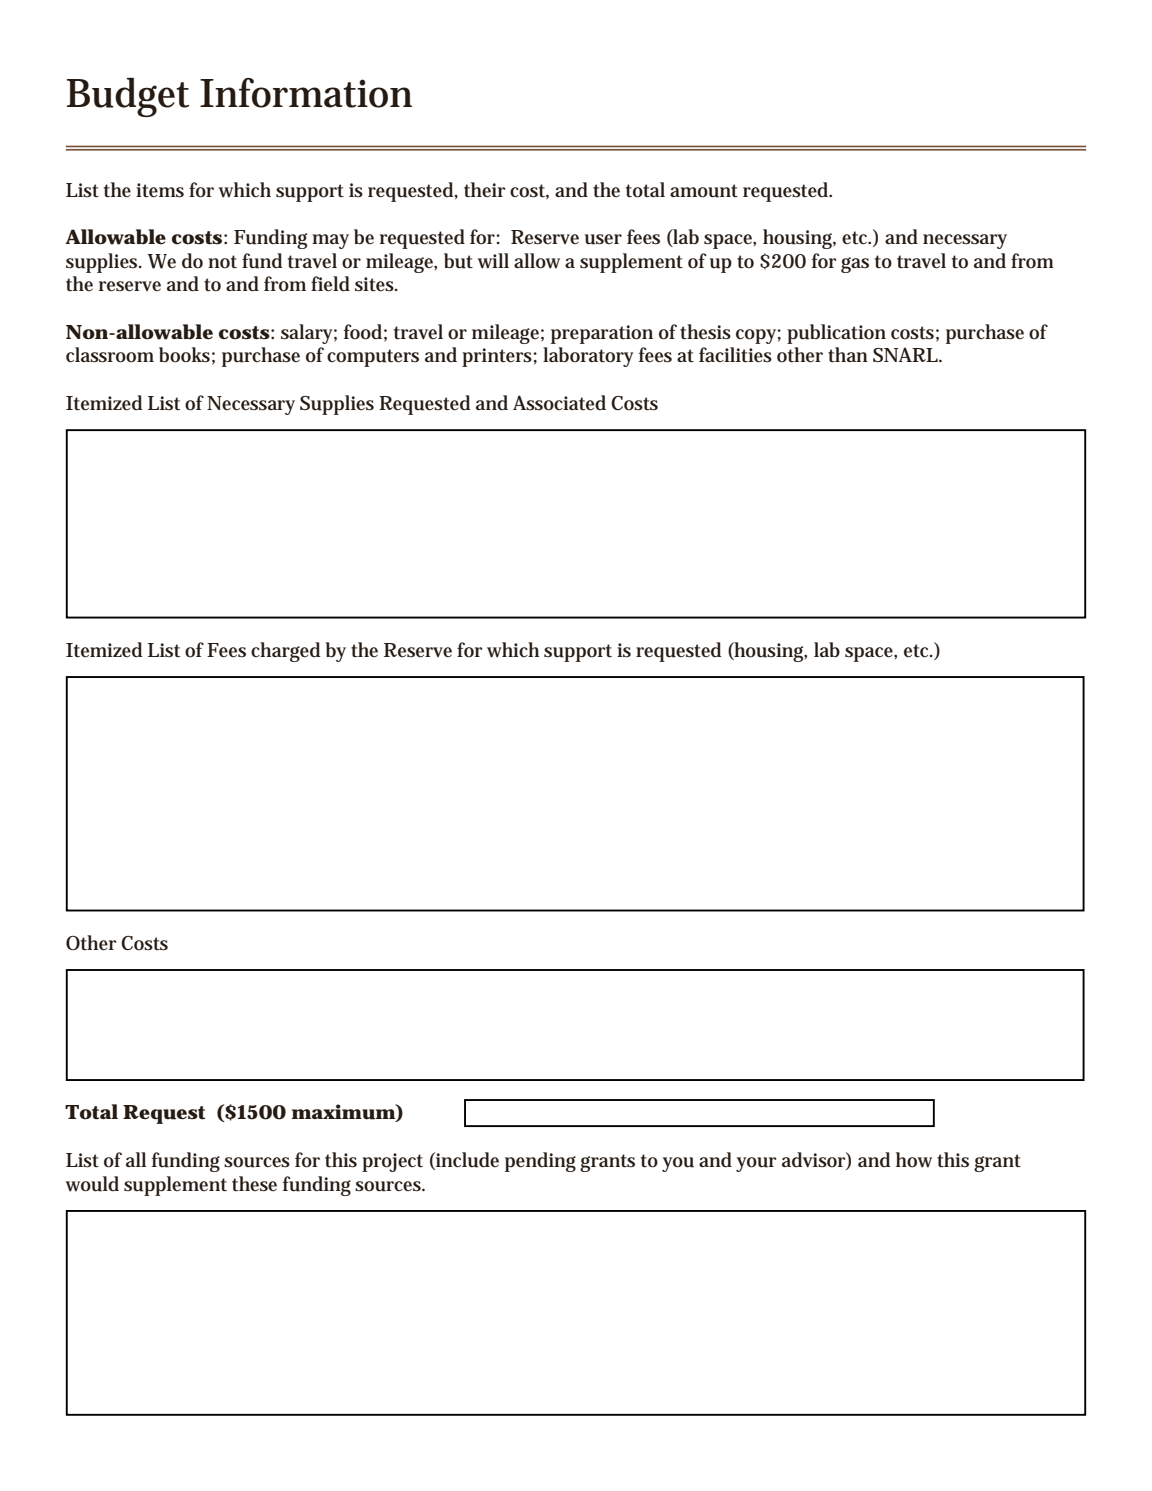 This page has height=1491, width=1152. I want to click on books, so click(184, 355).
